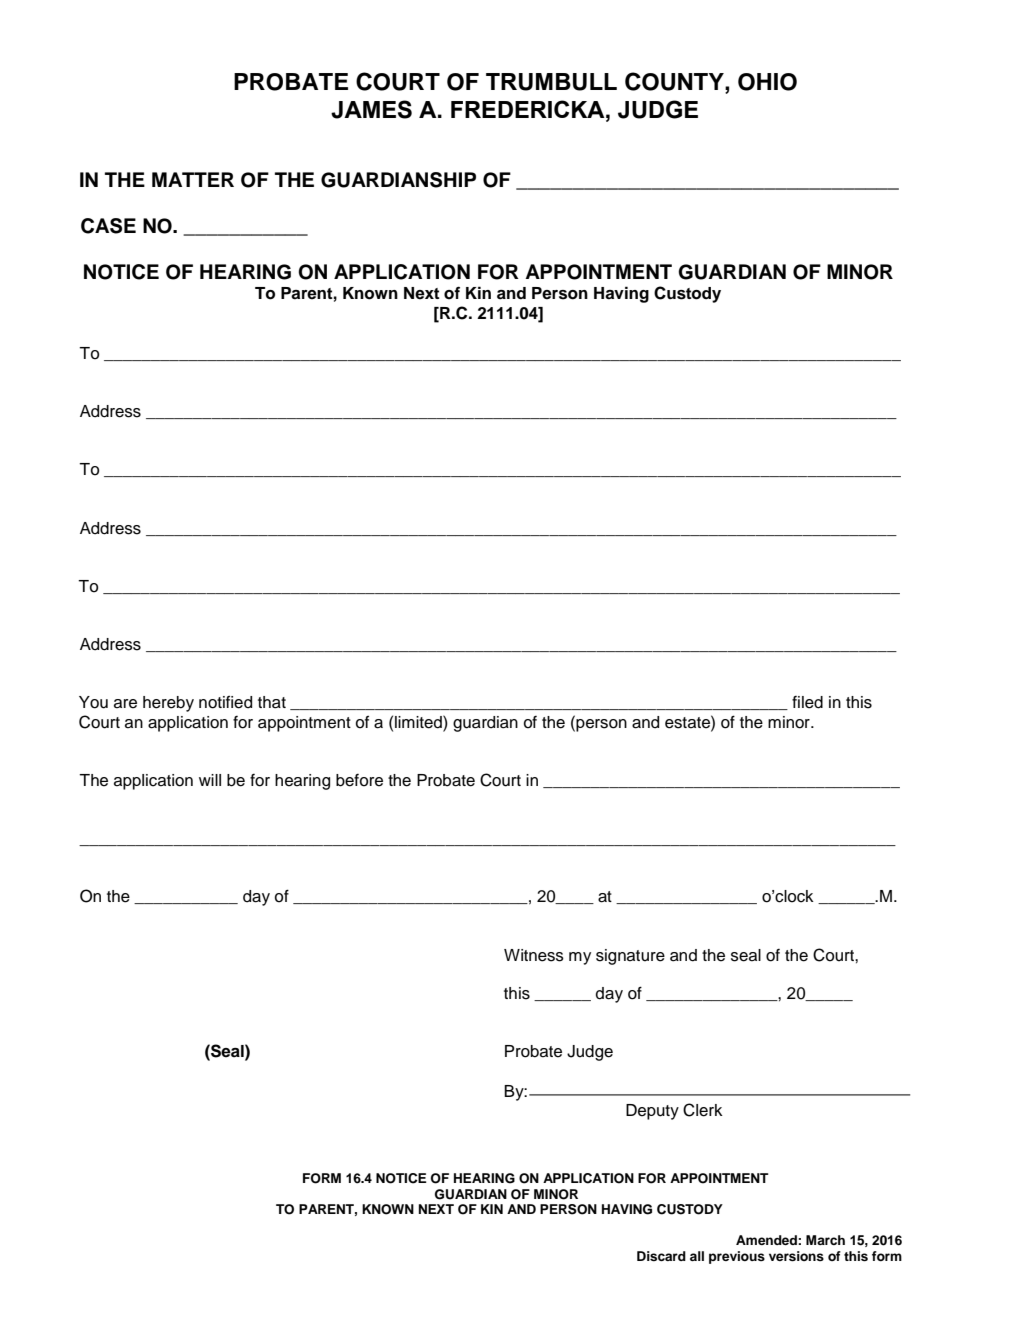 The height and width of the screenshot is (1336, 1032). Describe the element at coordinates (168, 704) in the screenshot. I see `hereby` at that location.
